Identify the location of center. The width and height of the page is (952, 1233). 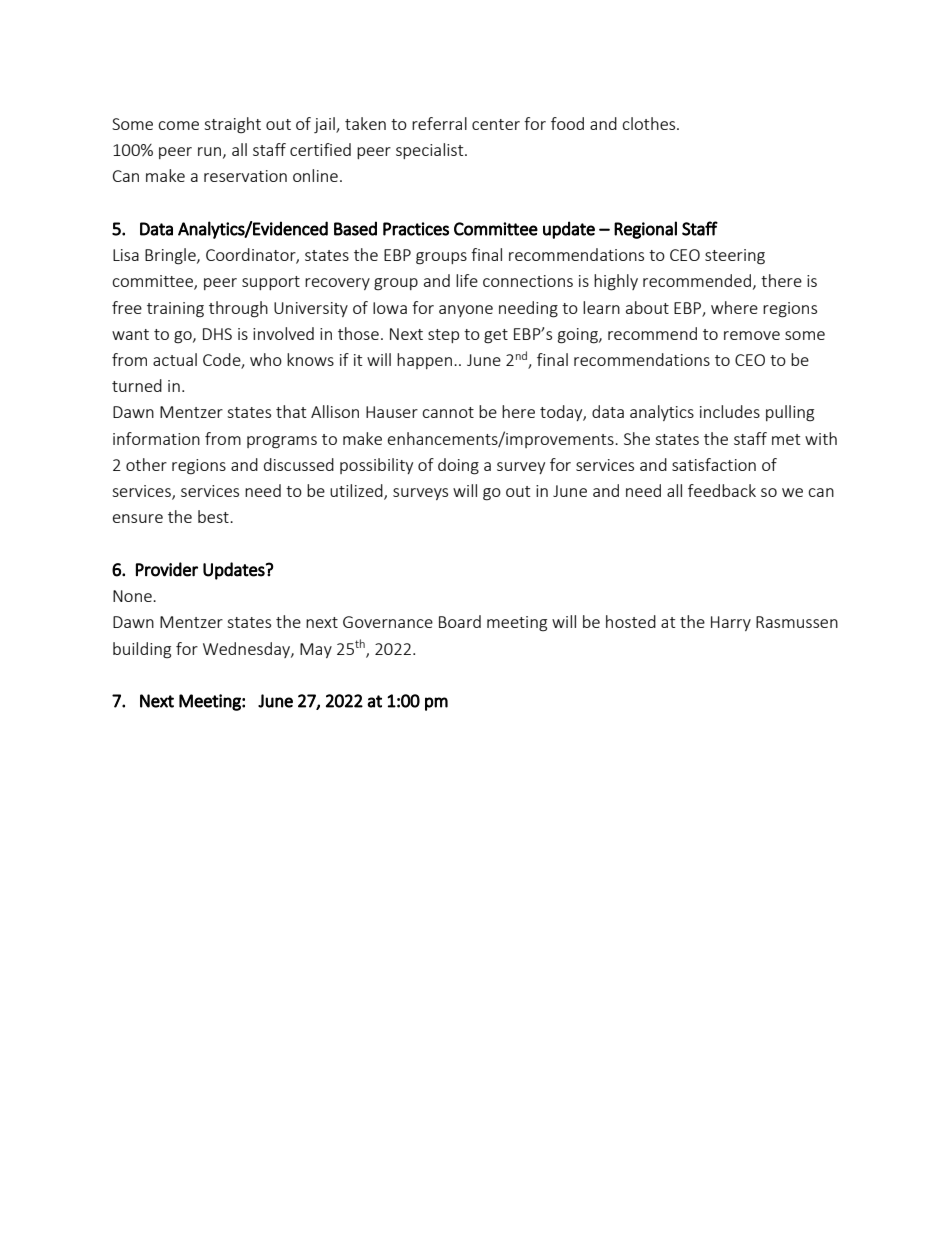
(496, 124).
